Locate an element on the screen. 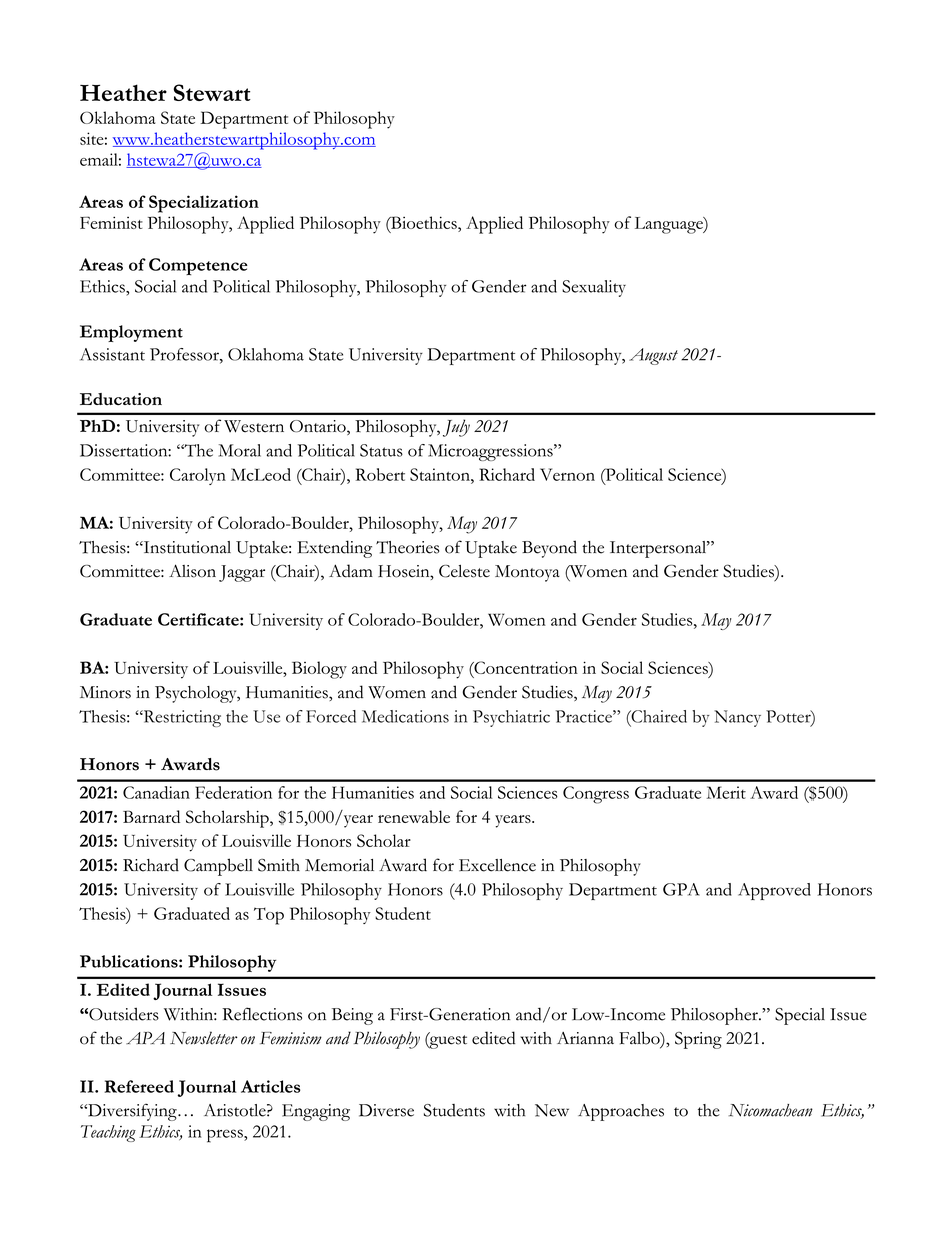 The image size is (952, 1233). August is located at coordinates (653, 356).
